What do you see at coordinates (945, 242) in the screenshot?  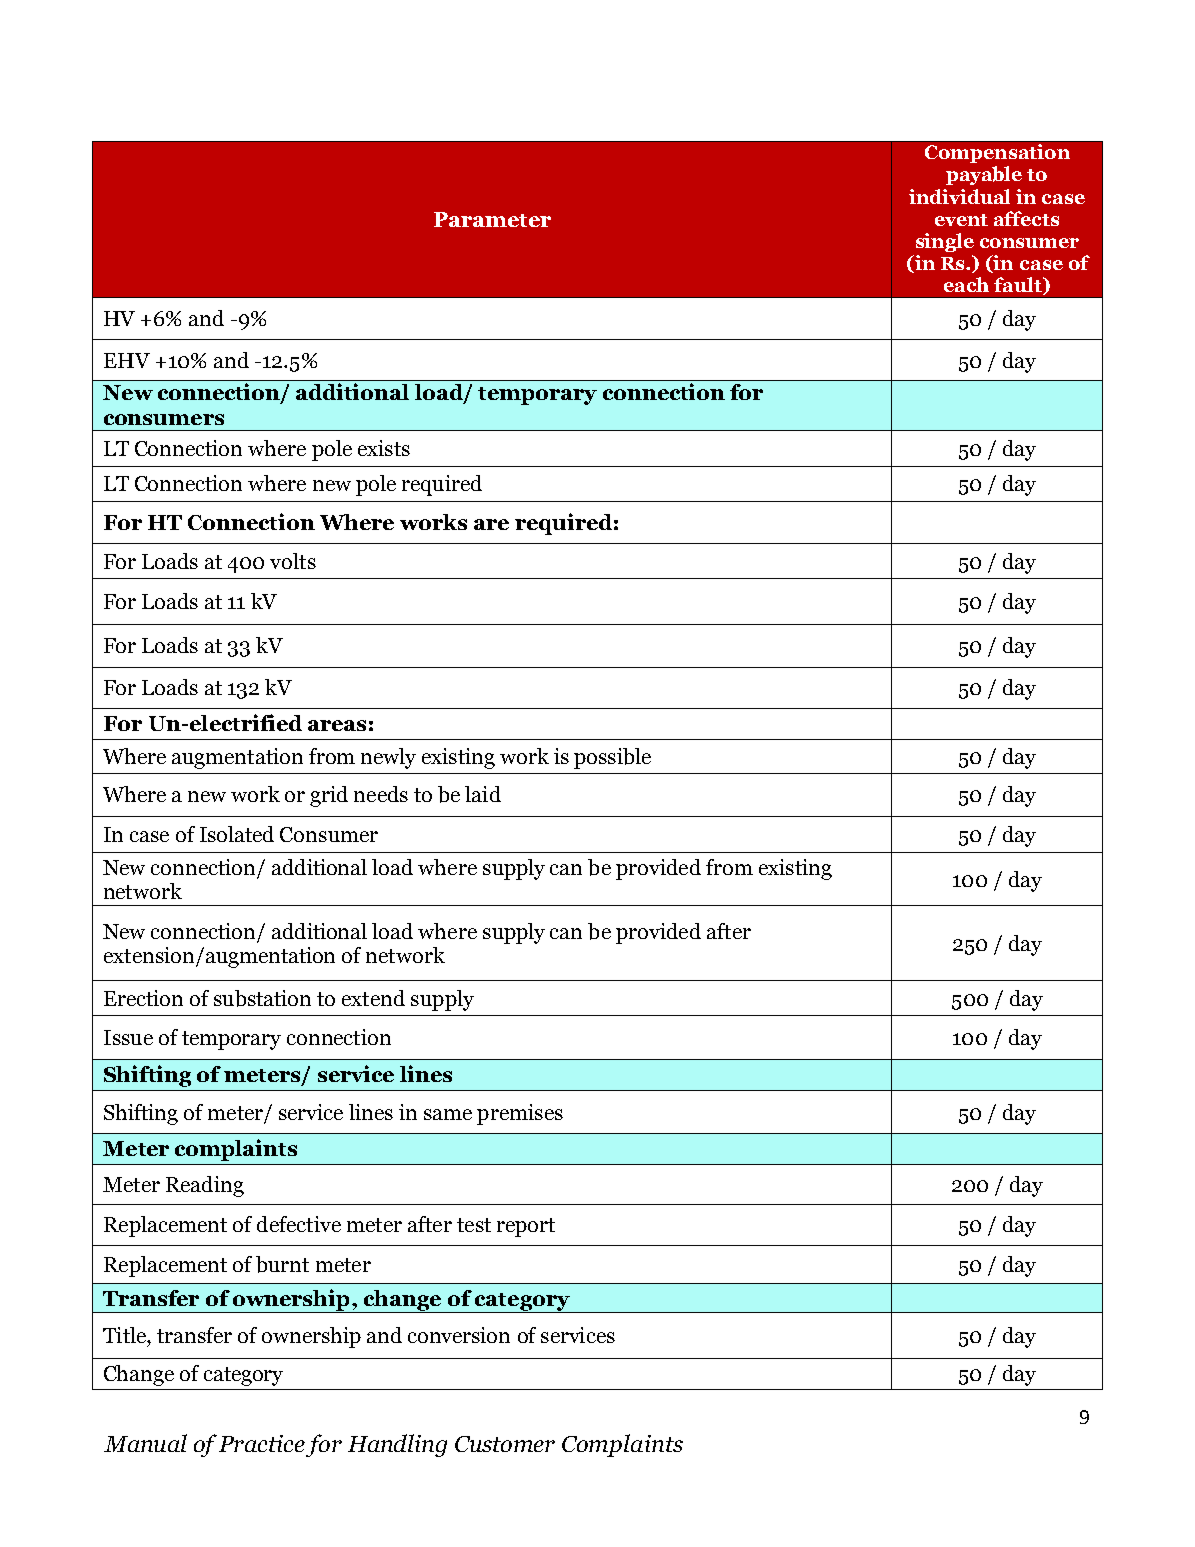 I see `single` at bounding box center [945, 242].
